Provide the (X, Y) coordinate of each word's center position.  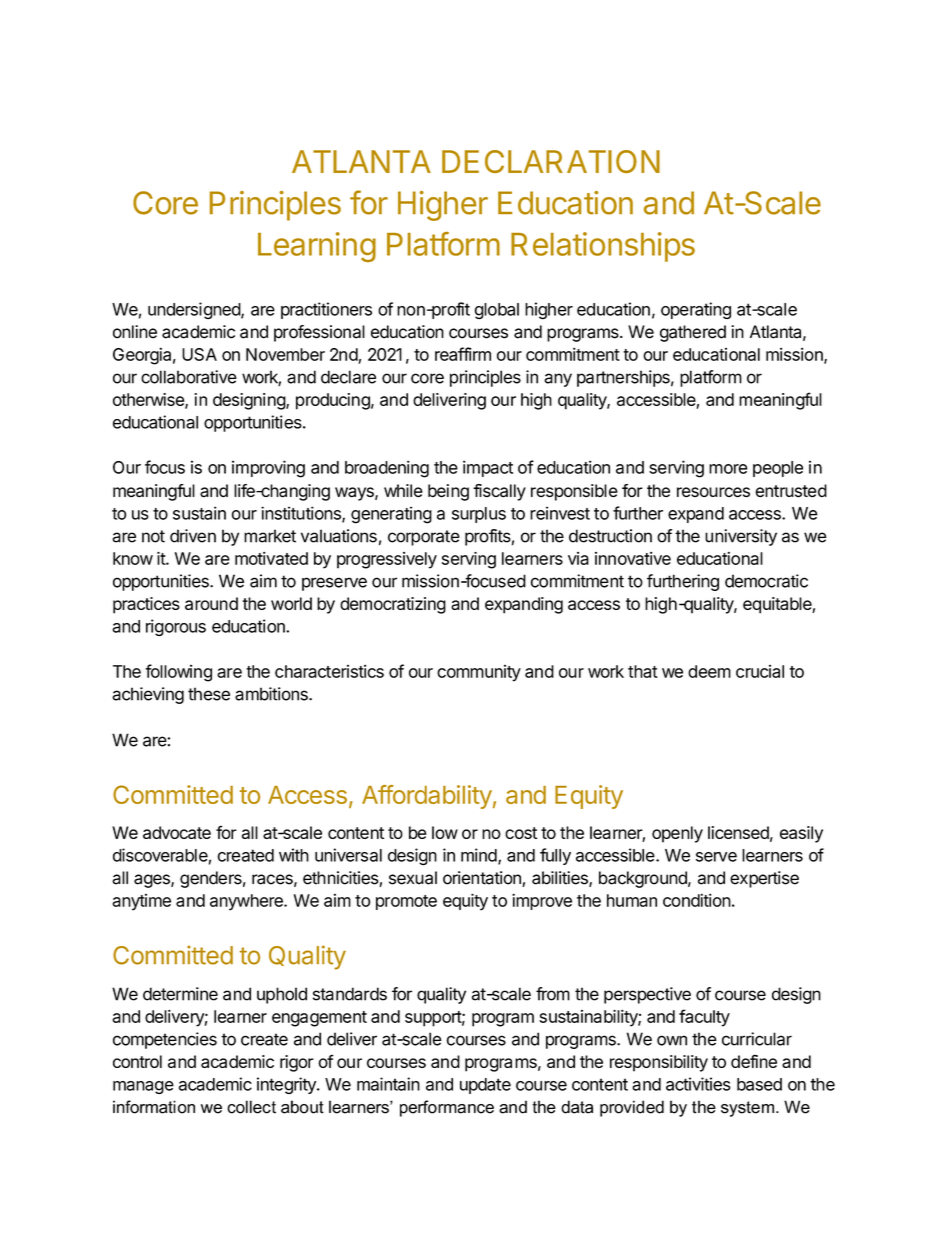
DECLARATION (551, 161)
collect (251, 1107)
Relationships (603, 247)
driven (193, 536)
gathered (693, 333)
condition (697, 900)
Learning (317, 247)
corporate (424, 538)
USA (199, 354)
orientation (483, 879)
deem (709, 671)
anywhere (247, 902)
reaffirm (463, 354)
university (741, 537)
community (479, 673)
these (209, 694)
